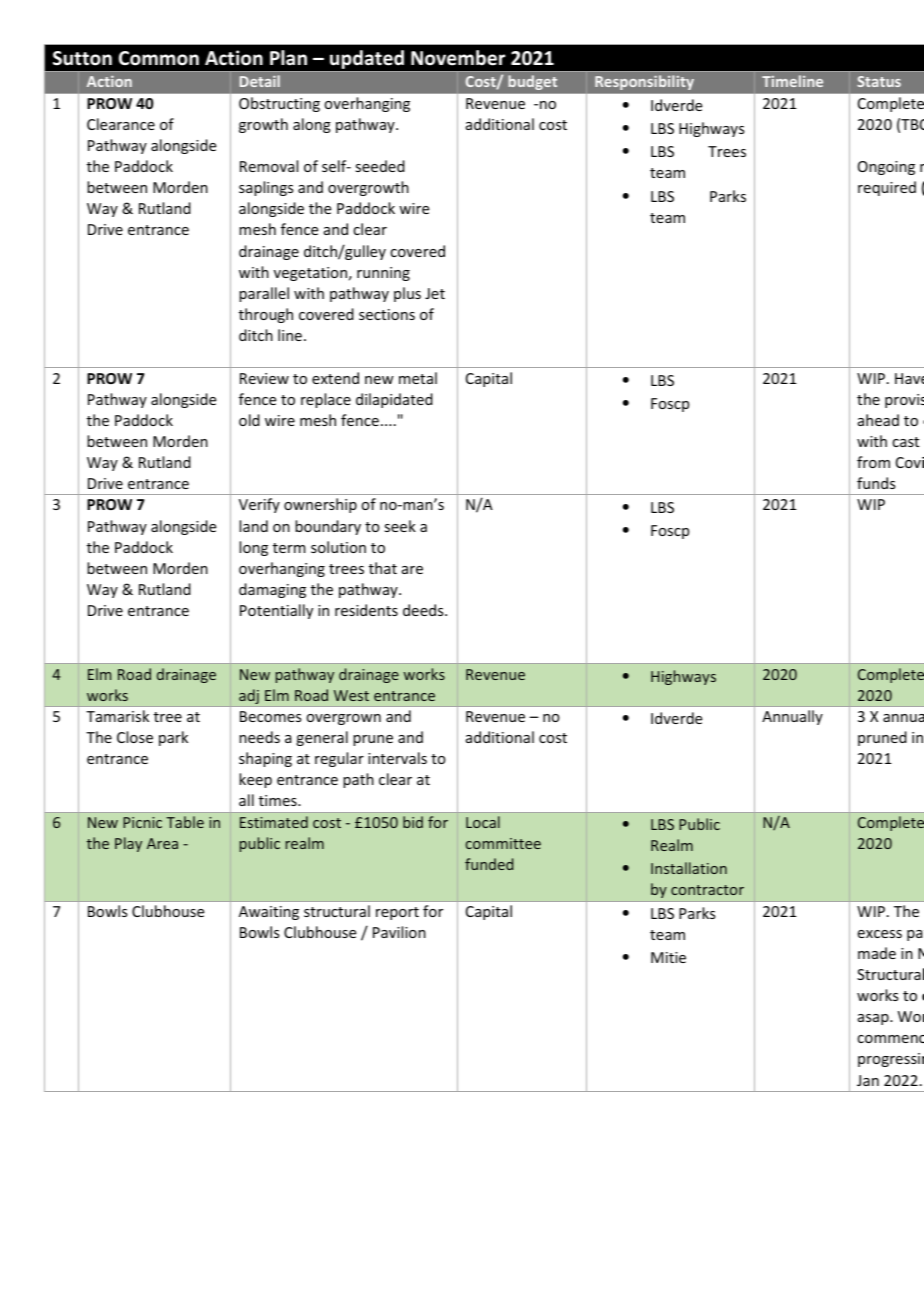 This document has height=1308, width=924. What do you see at coordinates (159, 58) in the document?
I see `Common` at bounding box center [159, 58].
